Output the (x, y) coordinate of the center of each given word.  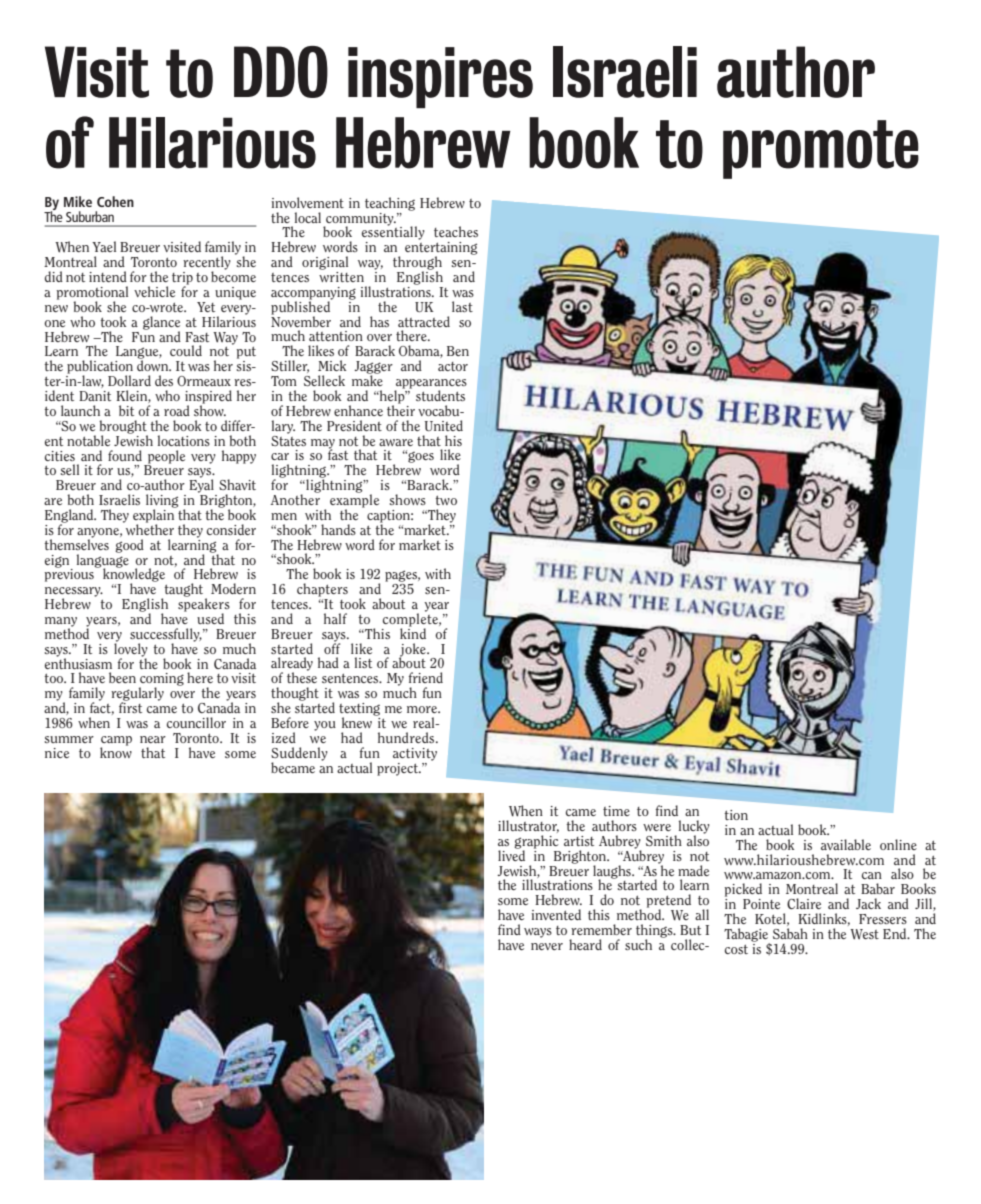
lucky (693, 828)
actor (453, 366)
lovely (131, 650)
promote (821, 149)
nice (57, 753)
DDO (281, 72)
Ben (458, 351)
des (164, 380)
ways (538, 933)
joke (413, 651)
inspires (440, 77)
